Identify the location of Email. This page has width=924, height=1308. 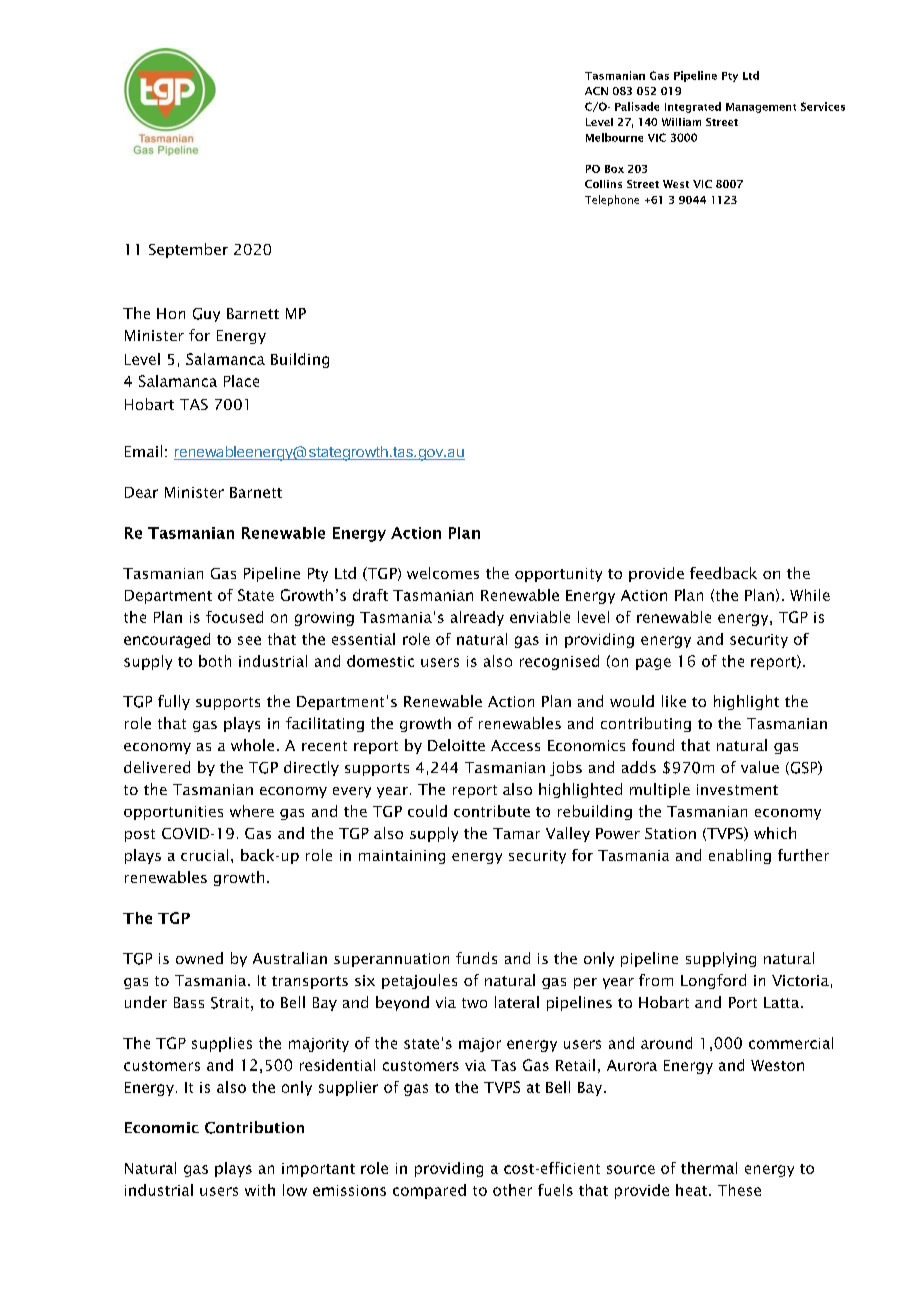
(143, 451).
